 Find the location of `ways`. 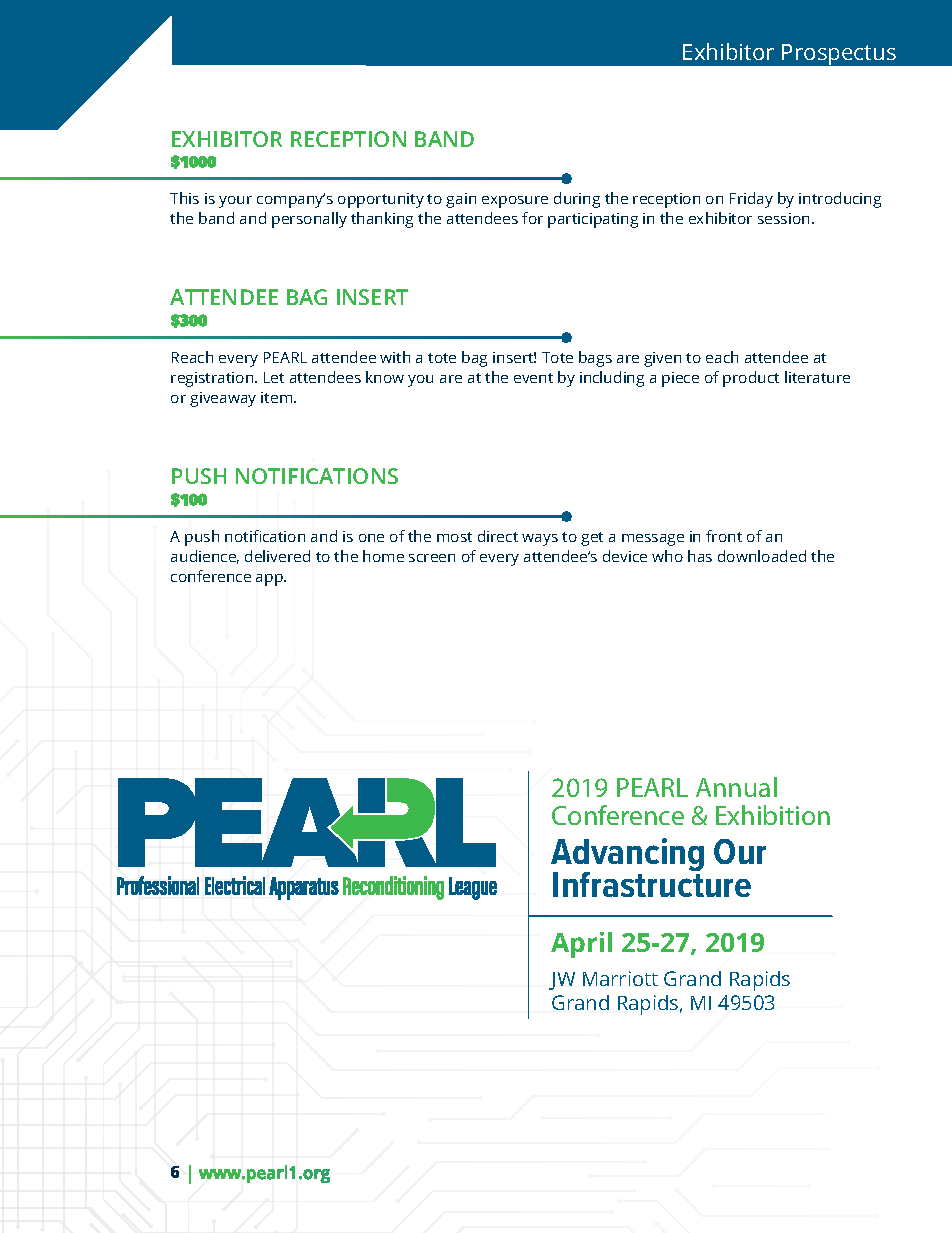

ways is located at coordinates (540, 540).
